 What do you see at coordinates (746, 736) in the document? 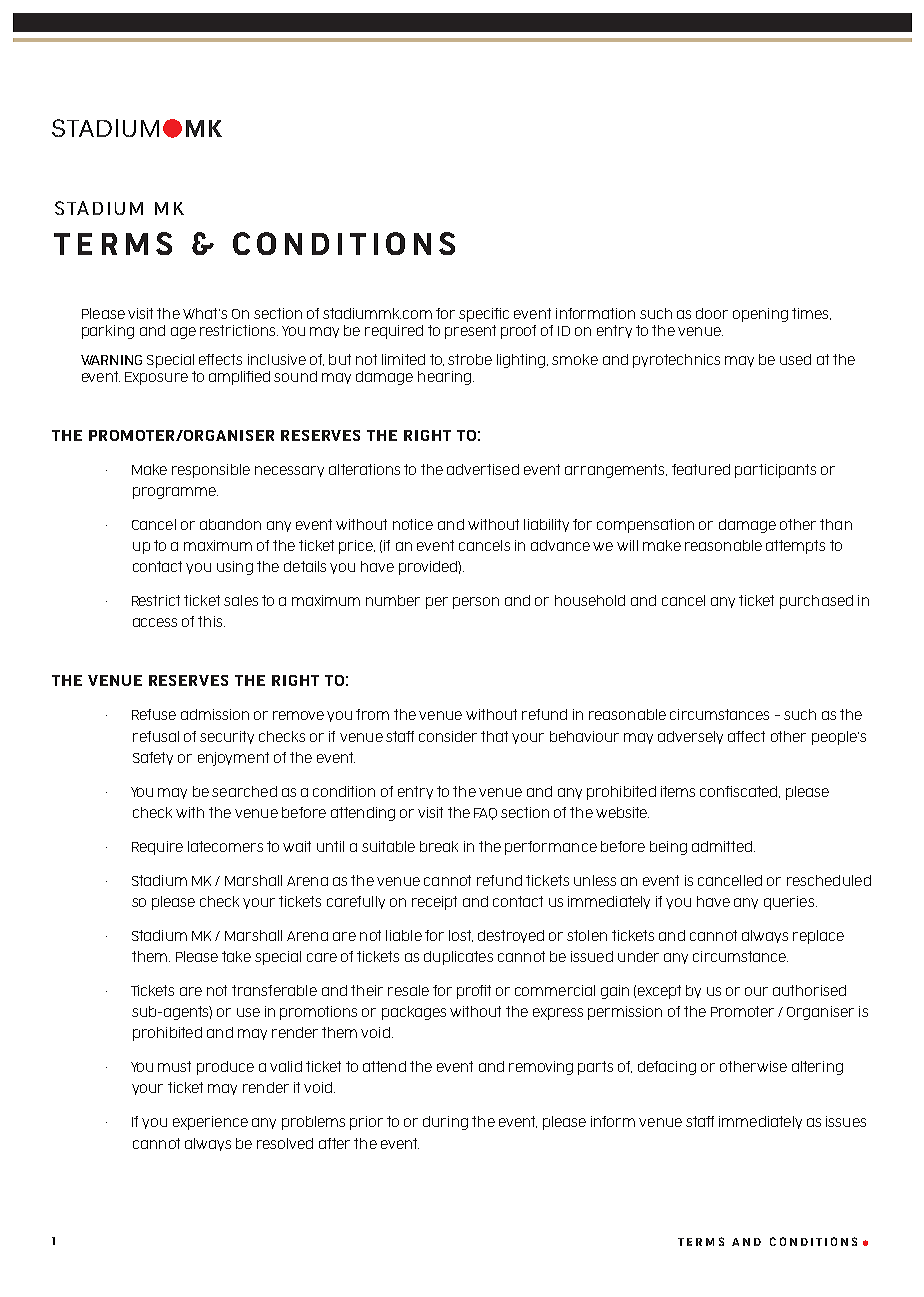
I see `affect` at bounding box center [746, 736].
